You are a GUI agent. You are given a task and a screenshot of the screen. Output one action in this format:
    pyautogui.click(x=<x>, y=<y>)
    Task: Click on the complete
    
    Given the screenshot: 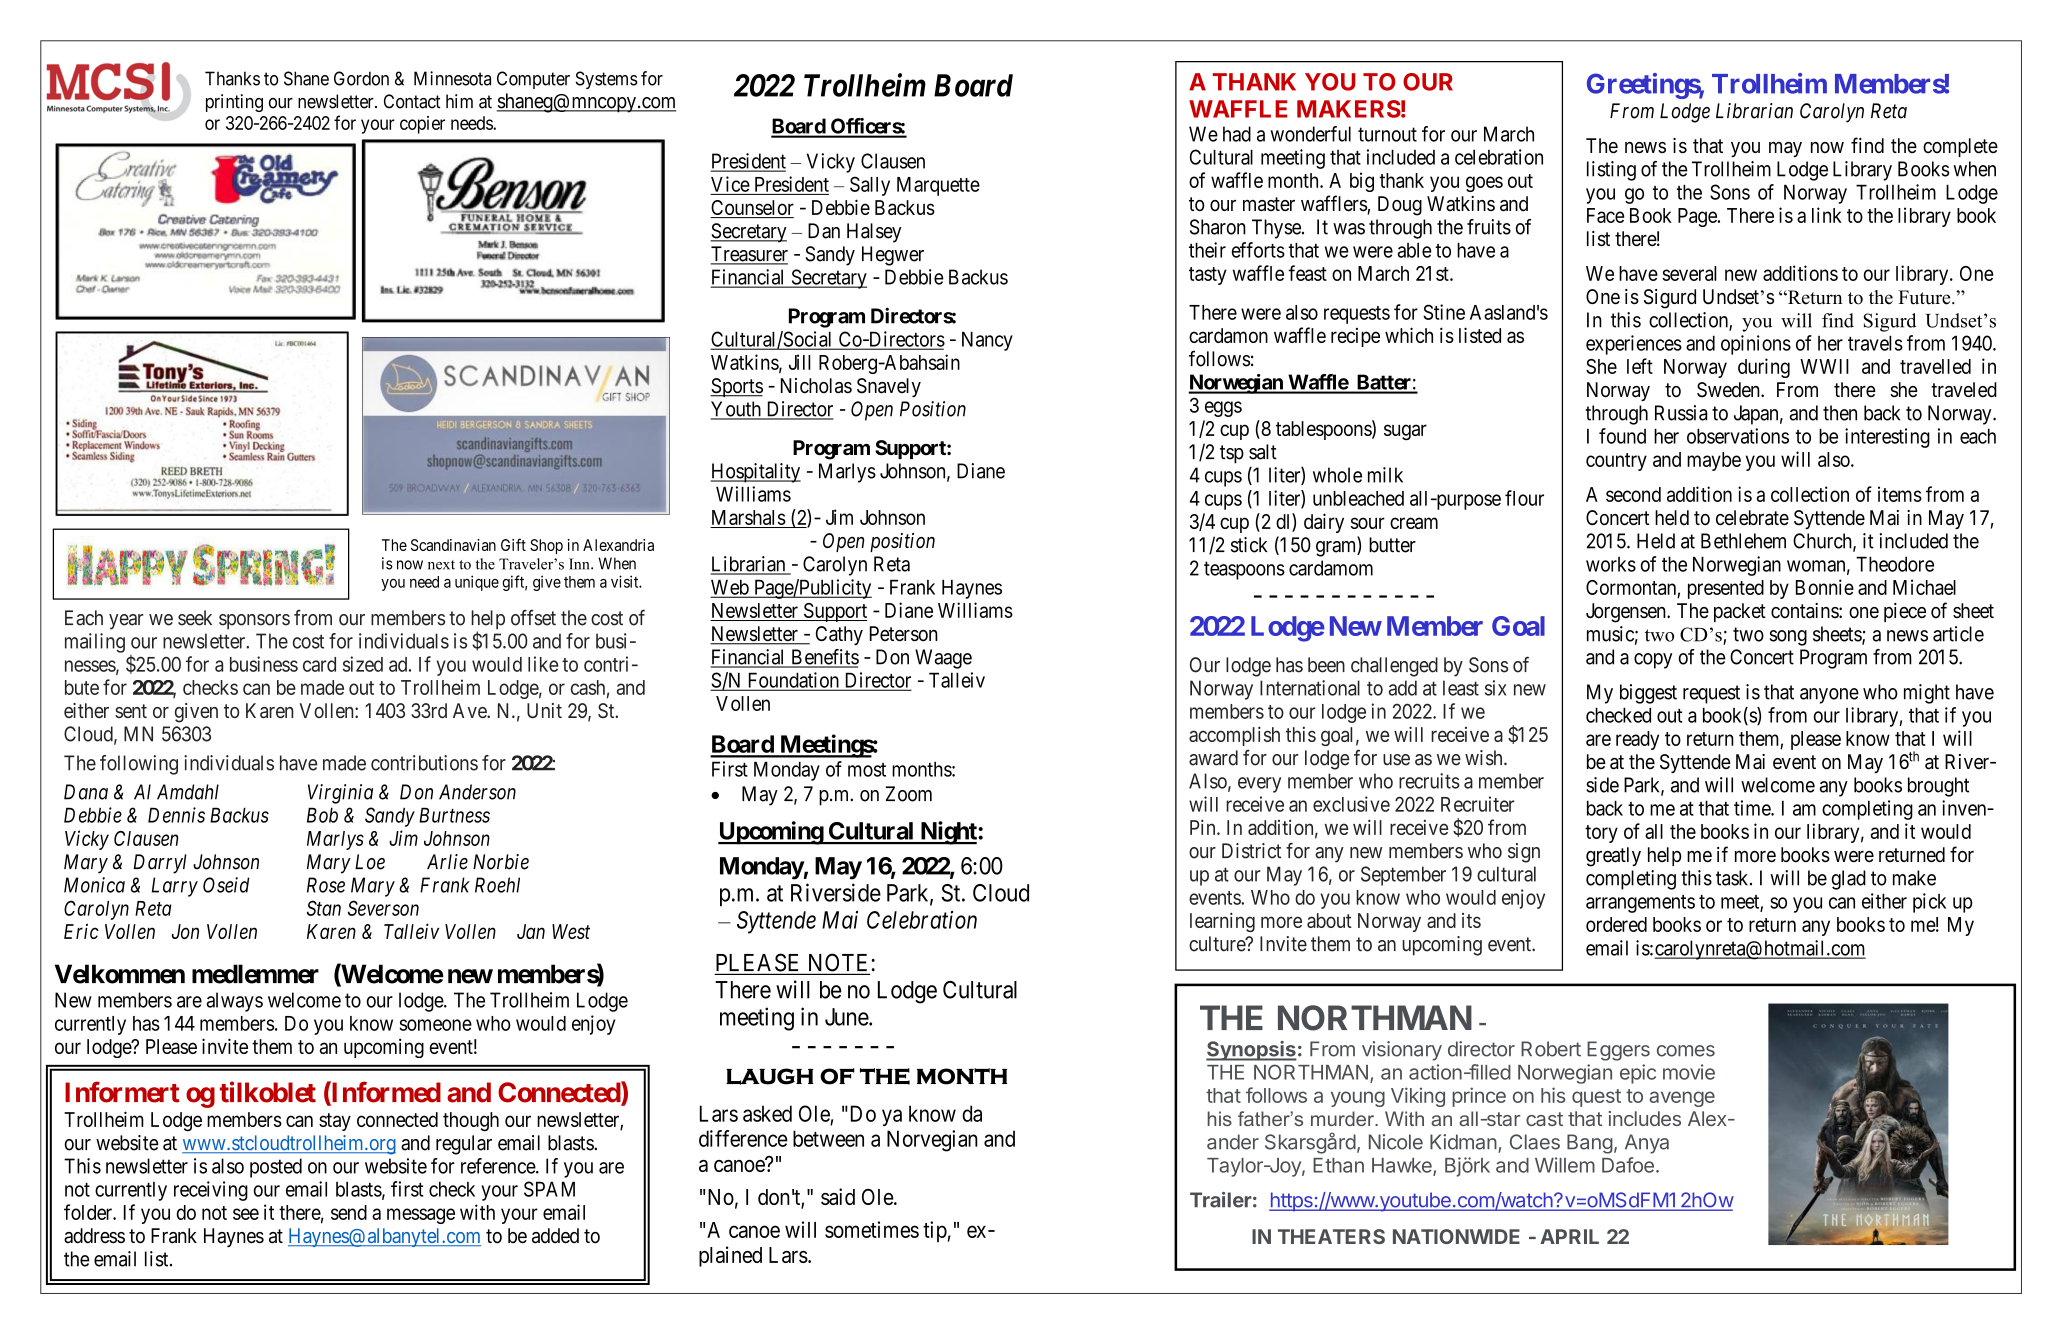 What is the action you would take?
    pyautogui.click(x=1960, y=147)
